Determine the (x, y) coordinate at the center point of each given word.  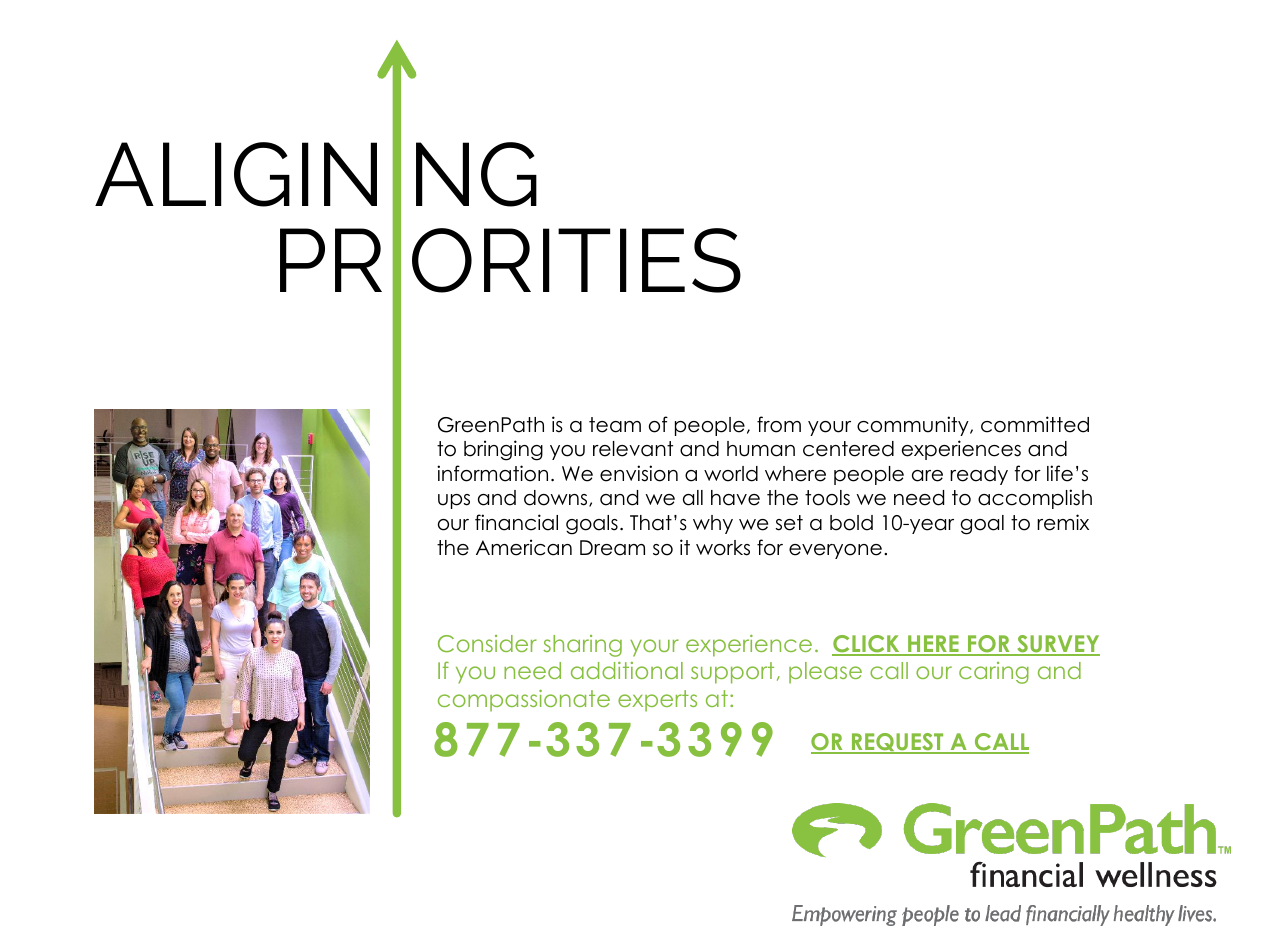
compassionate (524, 701)
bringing (503, 450)
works (723, 548)
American (524, 547)
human (761, 449)
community (914, 426)
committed (1035, 424)
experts (657, 701)
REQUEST (898, 743)
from (779, 424)
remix (1063, 522)
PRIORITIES (510, 260)
